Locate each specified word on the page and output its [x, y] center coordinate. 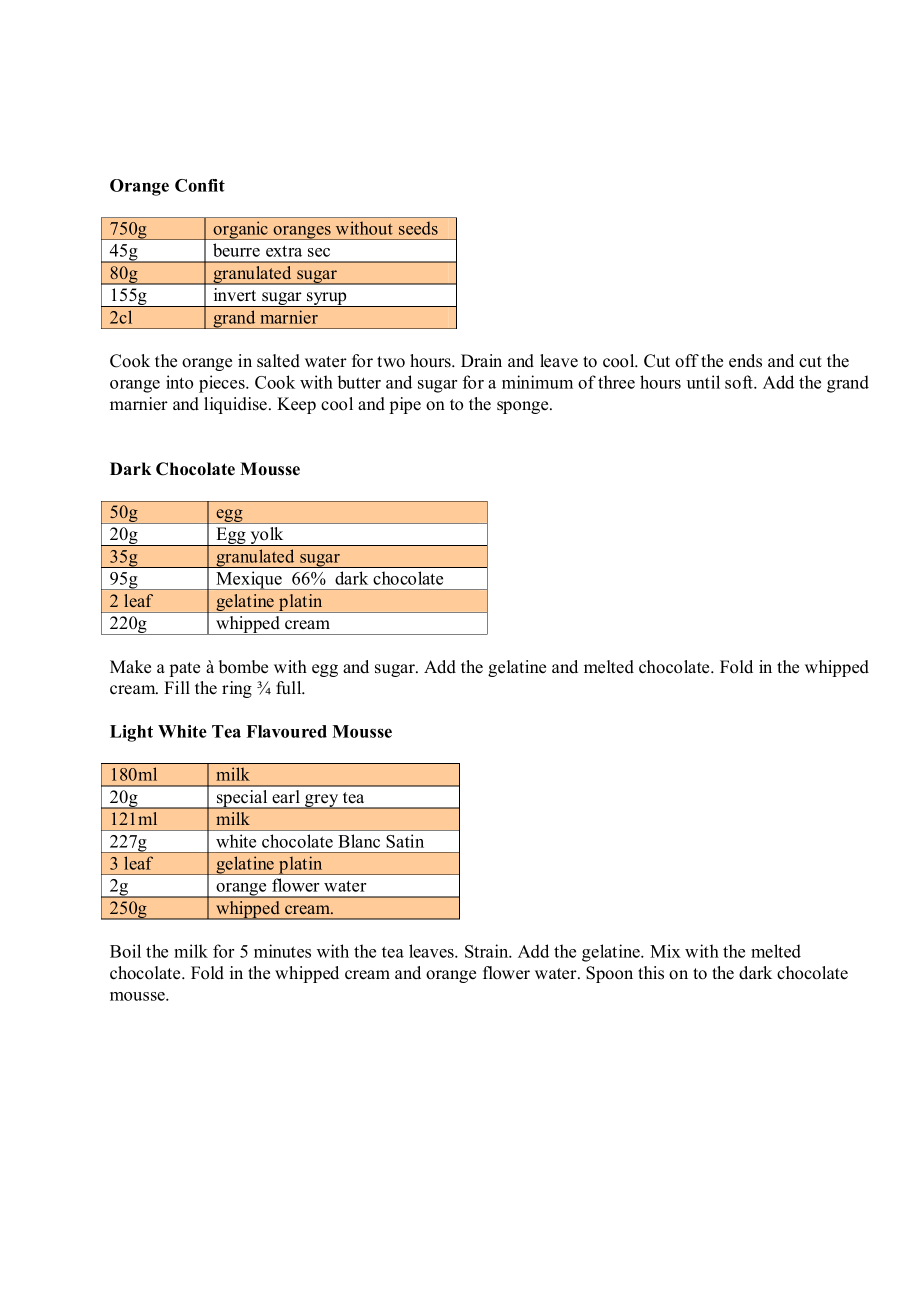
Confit [200, 185]
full [290, 687]
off [687, 361]
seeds [418, 228]
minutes [282, 951]
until [703, 382]
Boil [125, 951]
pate [184, 669]
